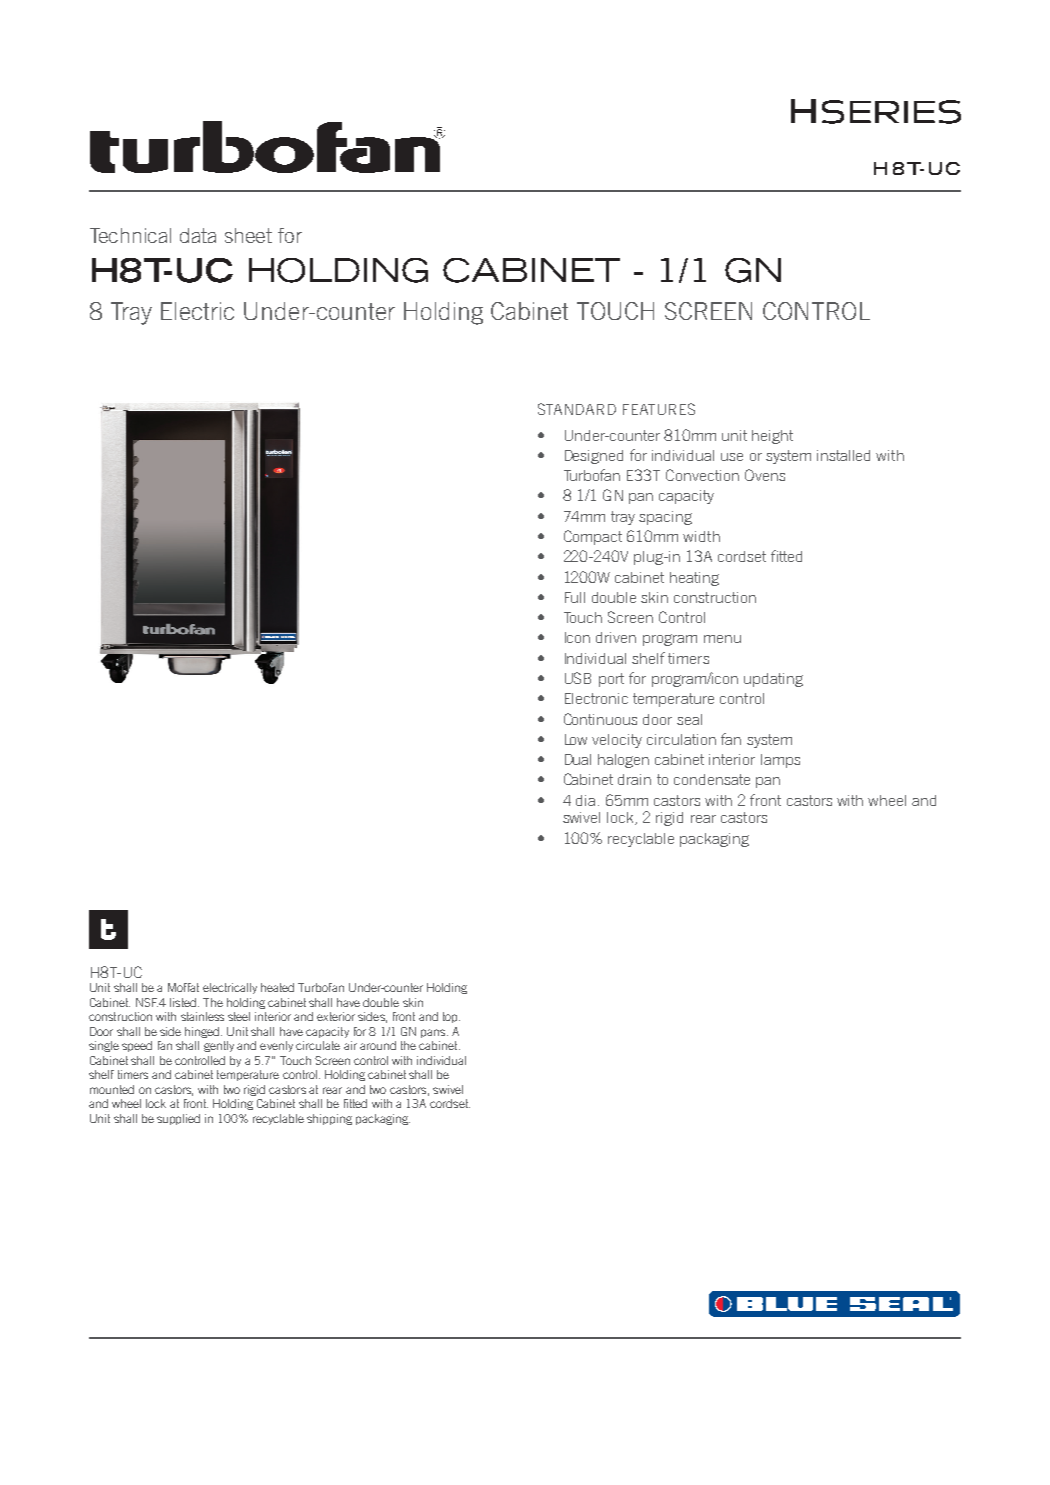 Image resolution: width=1050 pixels, height=1485 pixels. What do you see at coordinates (248, 235) in the screenshot?
I see `sheet` at bounding box center [248, 235].
